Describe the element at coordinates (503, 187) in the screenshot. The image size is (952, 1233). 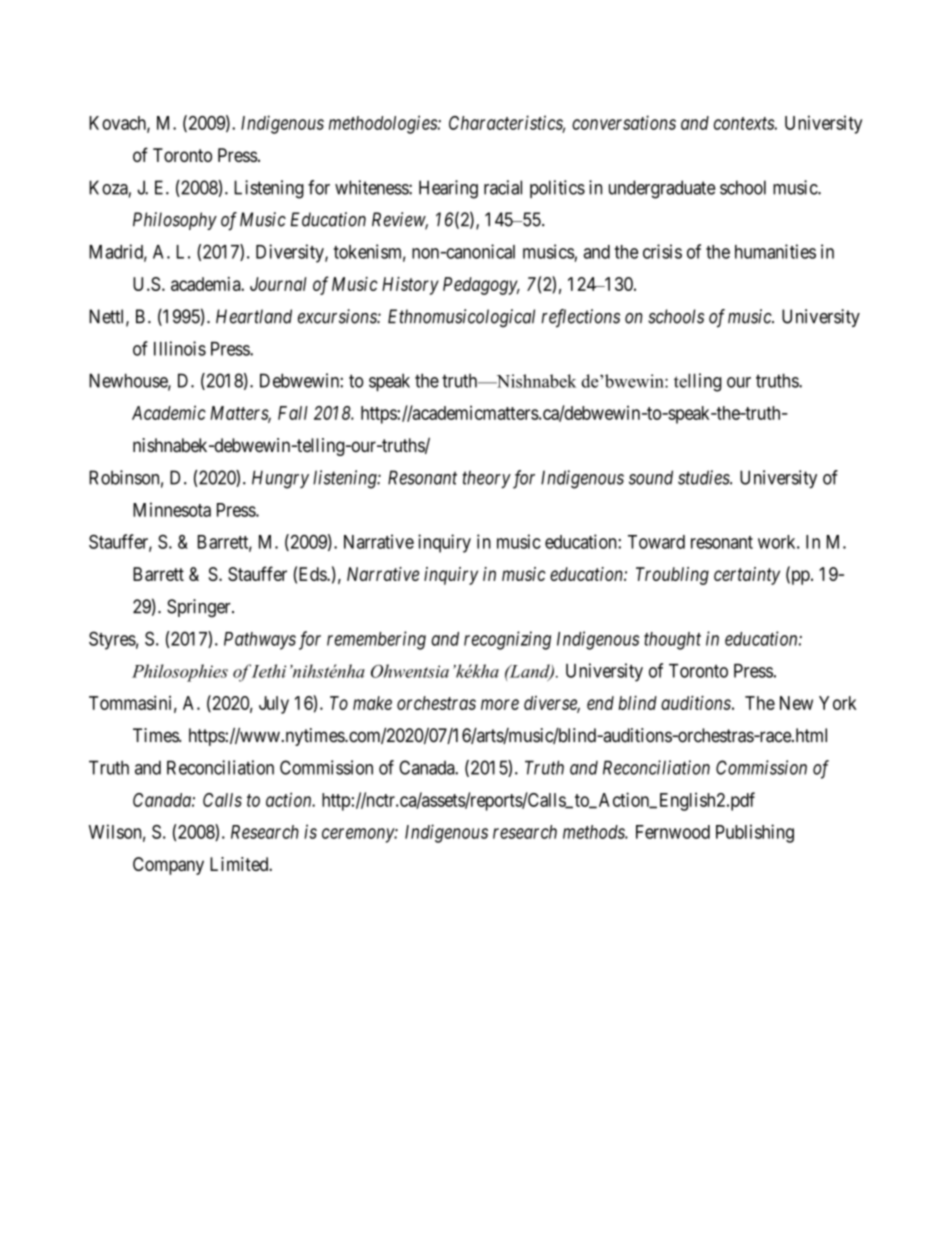
I see `racial` at that location.
